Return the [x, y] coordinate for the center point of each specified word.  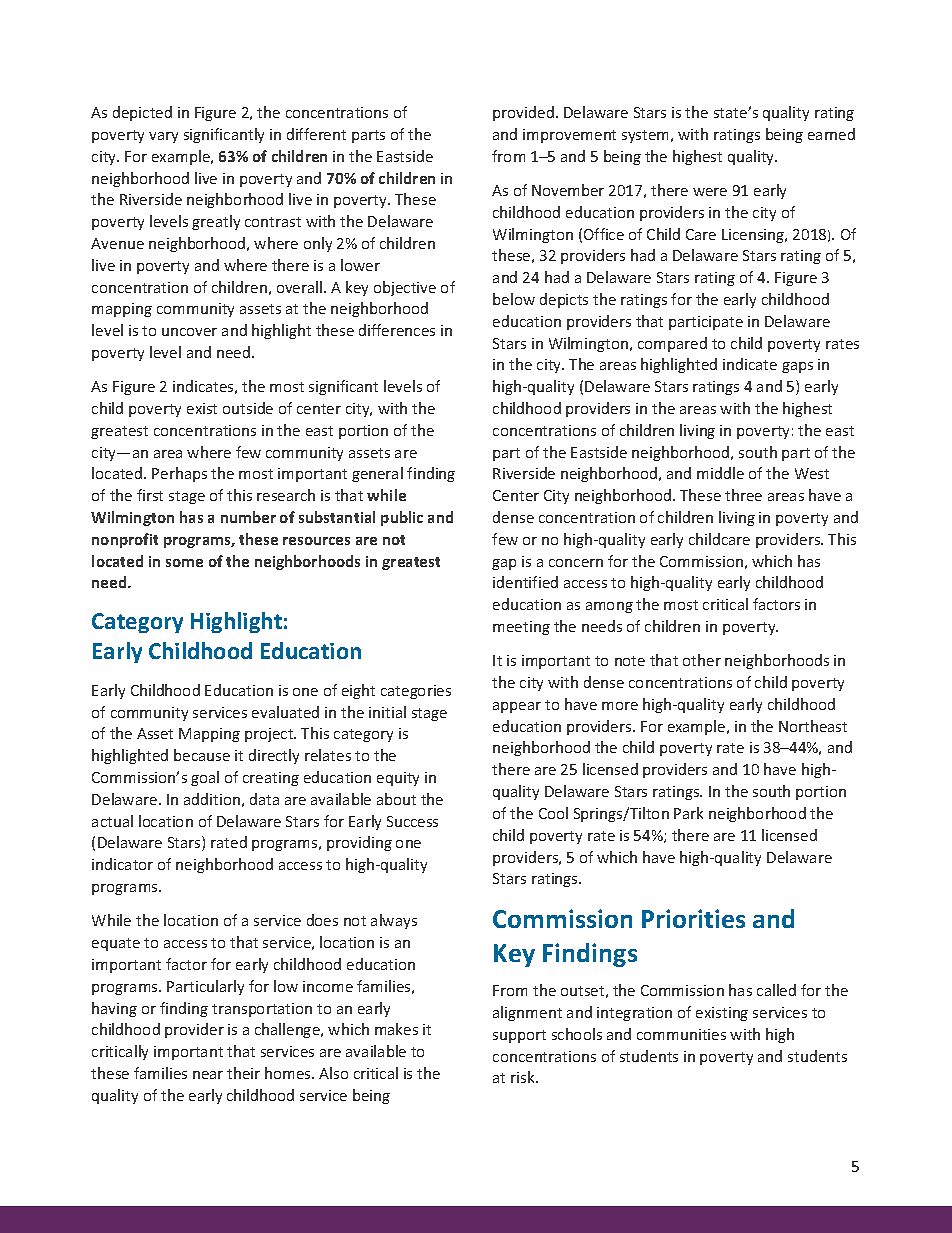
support [519, 1036]
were [710, 192]
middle [720, 473]
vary [163, 137]
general [377, 474]
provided [523, 113]
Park [688, 813]
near [208, 1075]
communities [681, 1034]
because [202, 755]
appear [517, 707]
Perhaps [179, 474]
